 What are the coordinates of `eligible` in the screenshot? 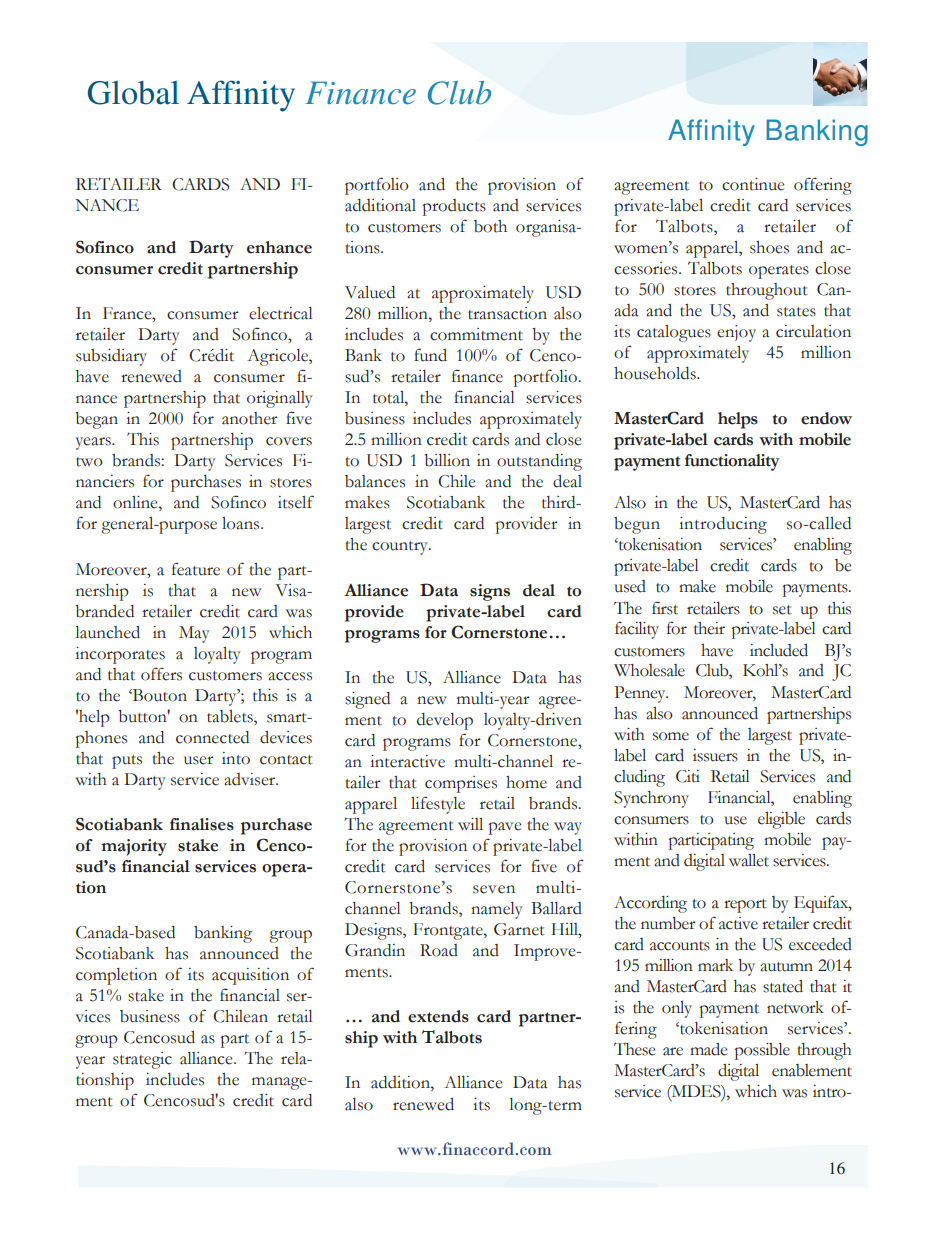 It's located at (781, 820).
